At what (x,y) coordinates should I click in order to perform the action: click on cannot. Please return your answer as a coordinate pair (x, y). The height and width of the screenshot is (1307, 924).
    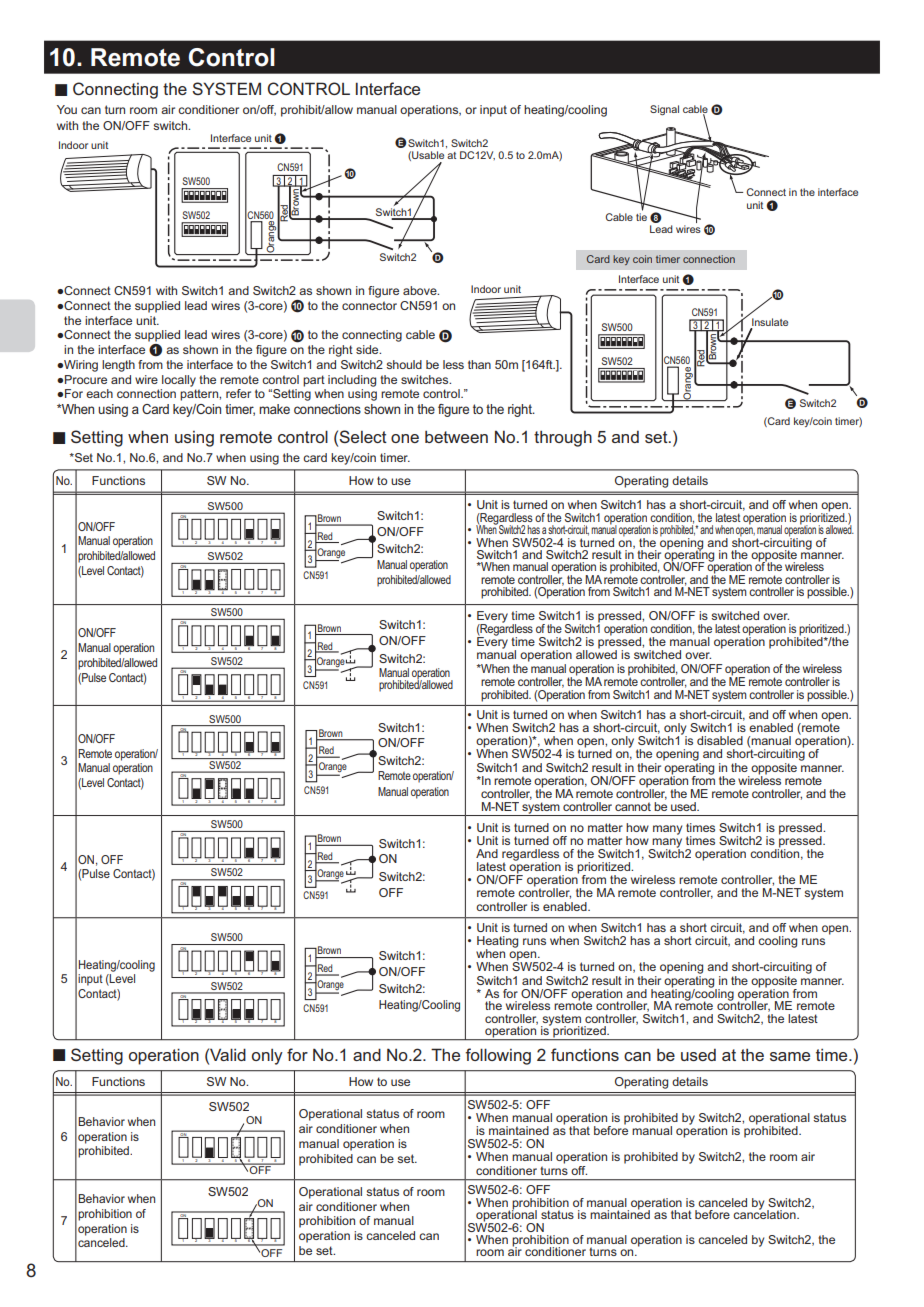
    Looking at the image, I should click on (633, 806).
